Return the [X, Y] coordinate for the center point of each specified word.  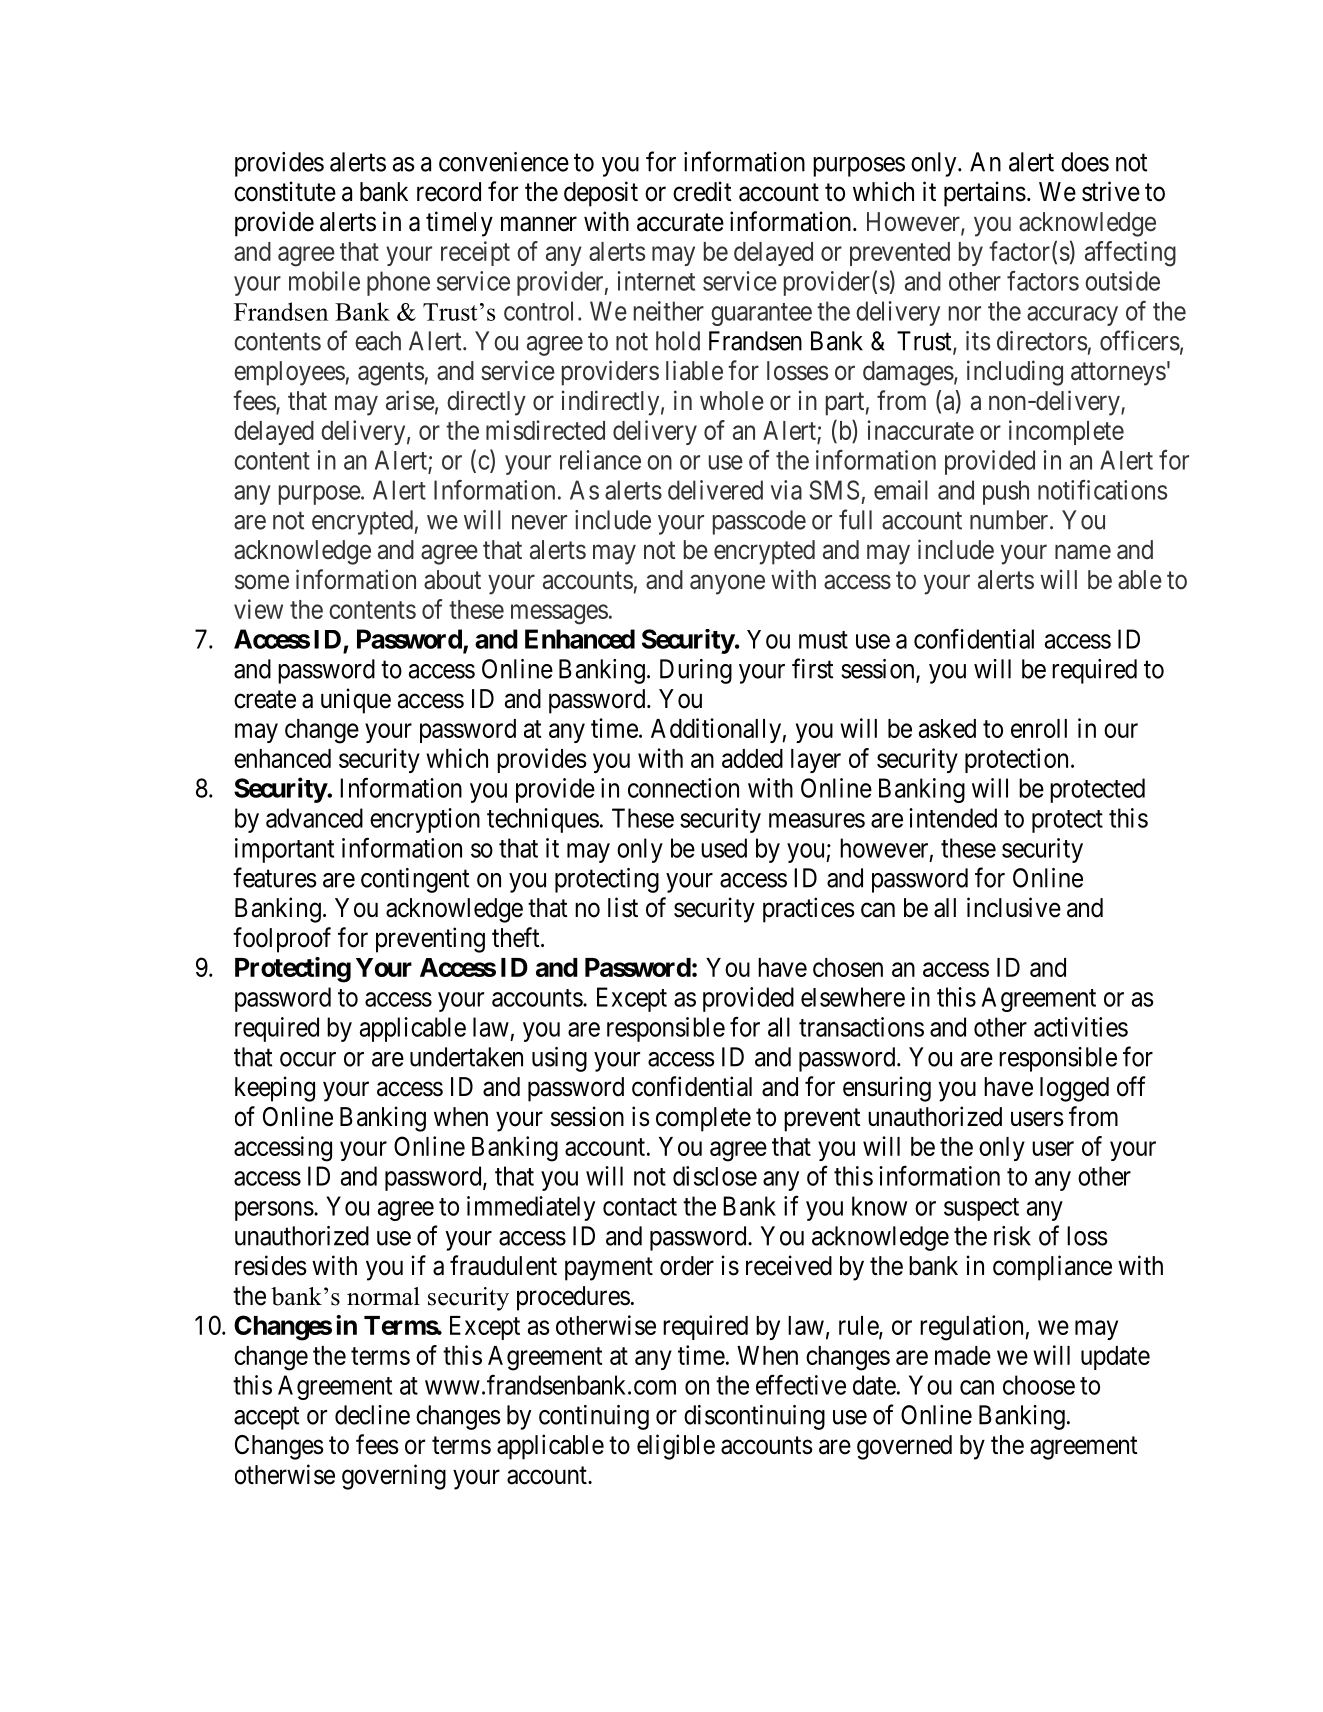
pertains [985, 194]
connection [683, 788]
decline [372, 1415]
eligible [676, 1447]
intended [953, 818]
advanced [314, 818]
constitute [285, 191]
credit [702, 191]
